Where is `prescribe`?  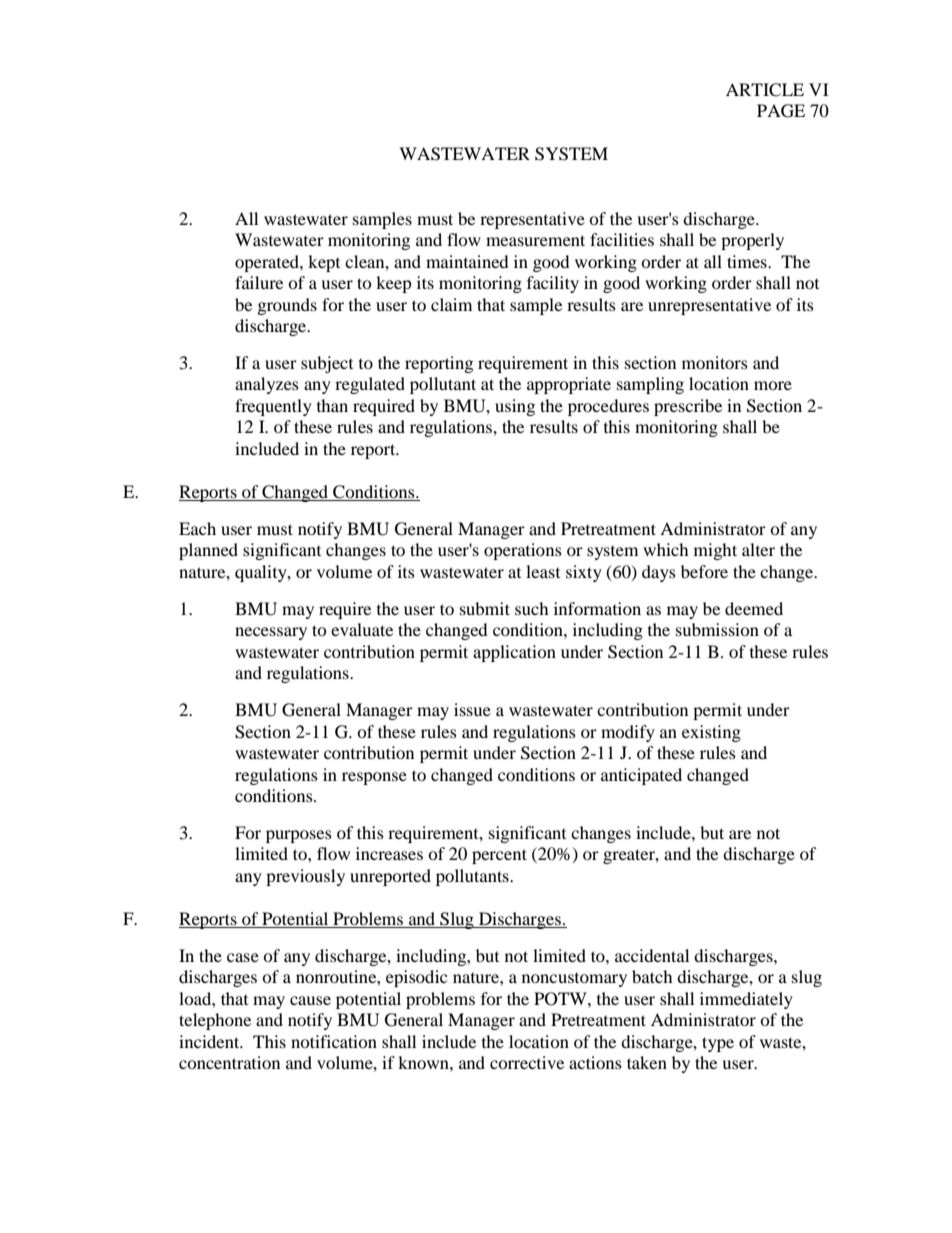
prescribe is located at coordinates (688, 407).
